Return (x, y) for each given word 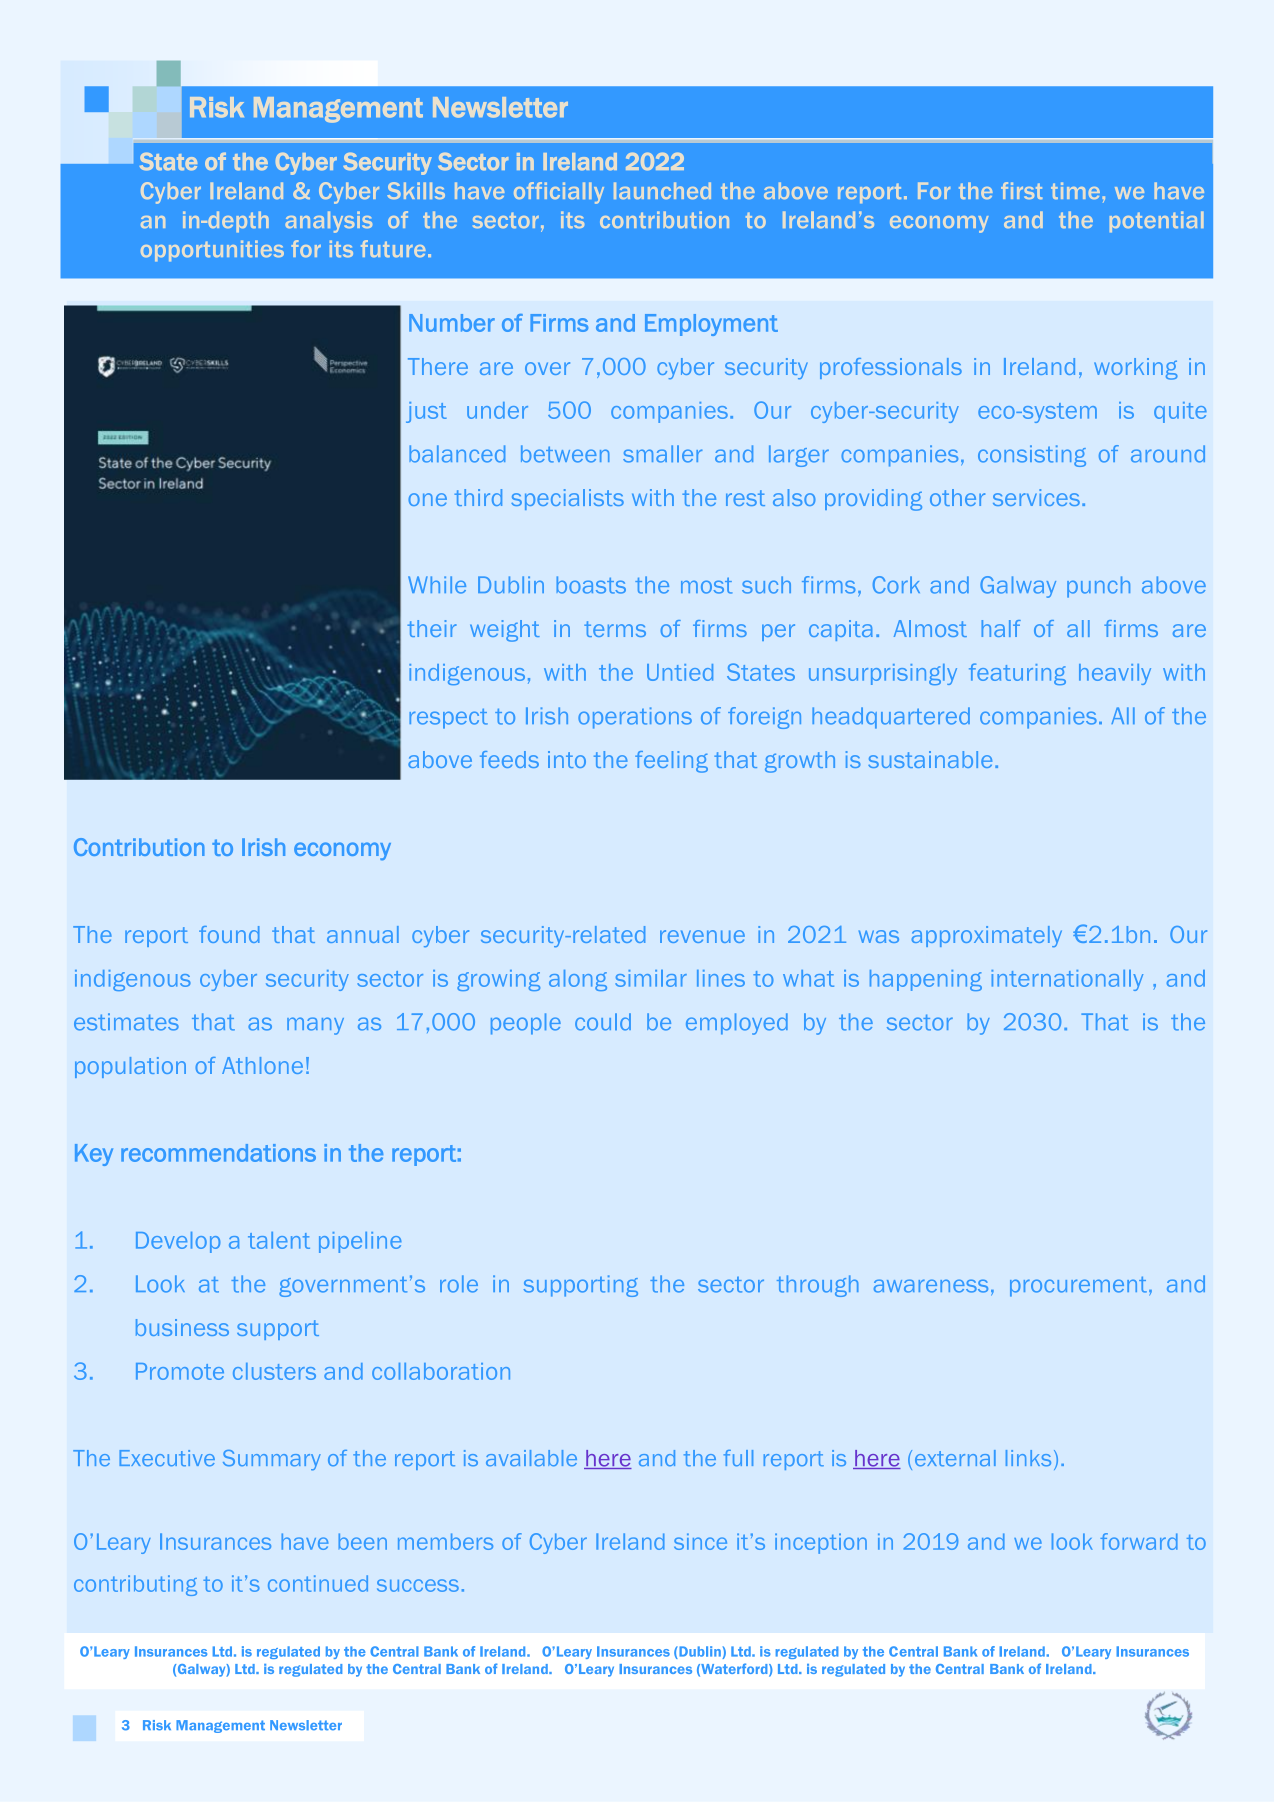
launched (662, 190)
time (1075, 190)
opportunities (212, 250)
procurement (1078, 1287)
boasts (591, 585)
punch (1098, 587)
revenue (702, 936)
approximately (986, 936)
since (700, 1541)
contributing (135, 1585)
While (437, 585)
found (229, 934)
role (459, 1284)
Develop (178, 1242)
